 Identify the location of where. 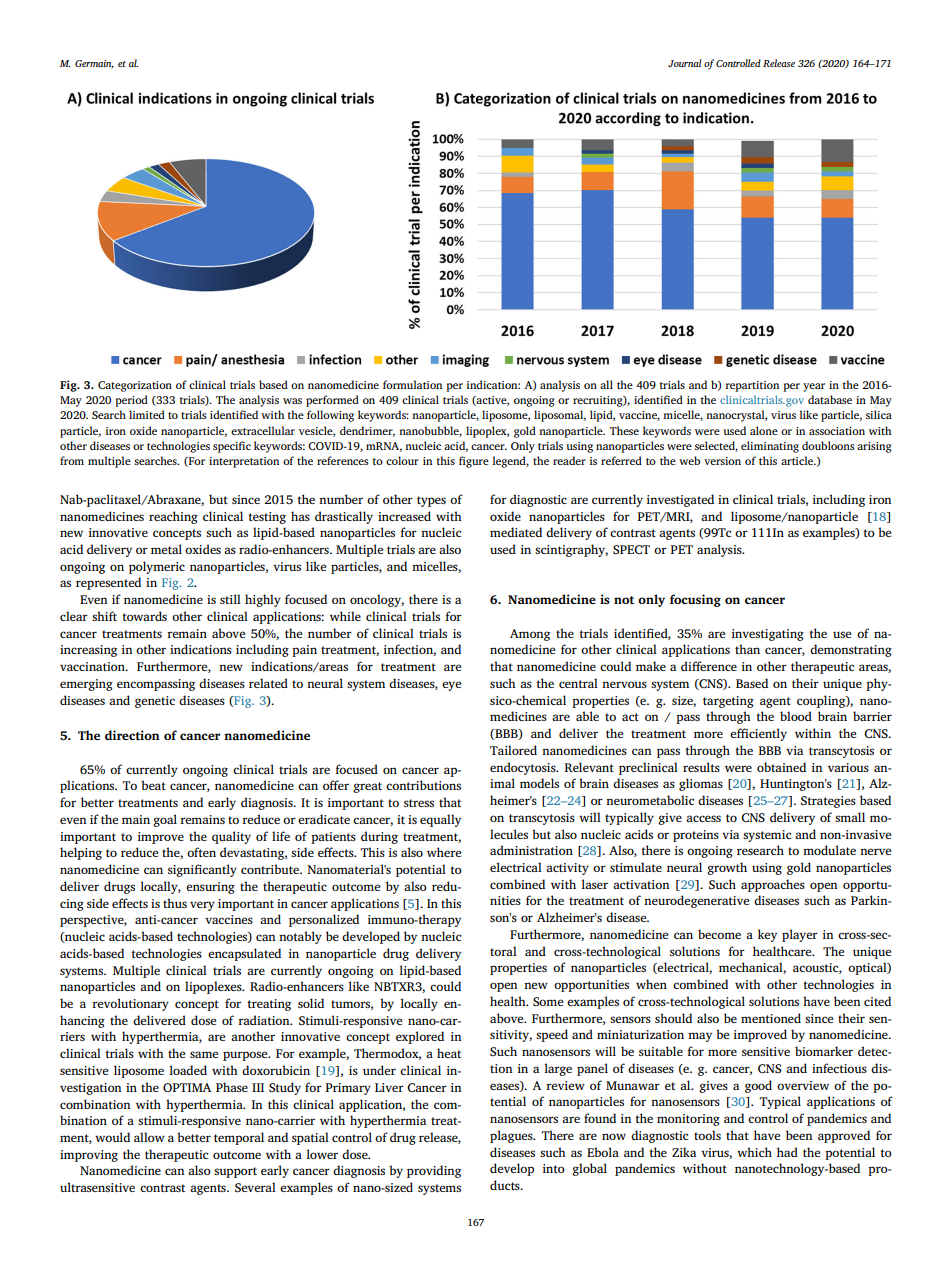
(444, 852).
